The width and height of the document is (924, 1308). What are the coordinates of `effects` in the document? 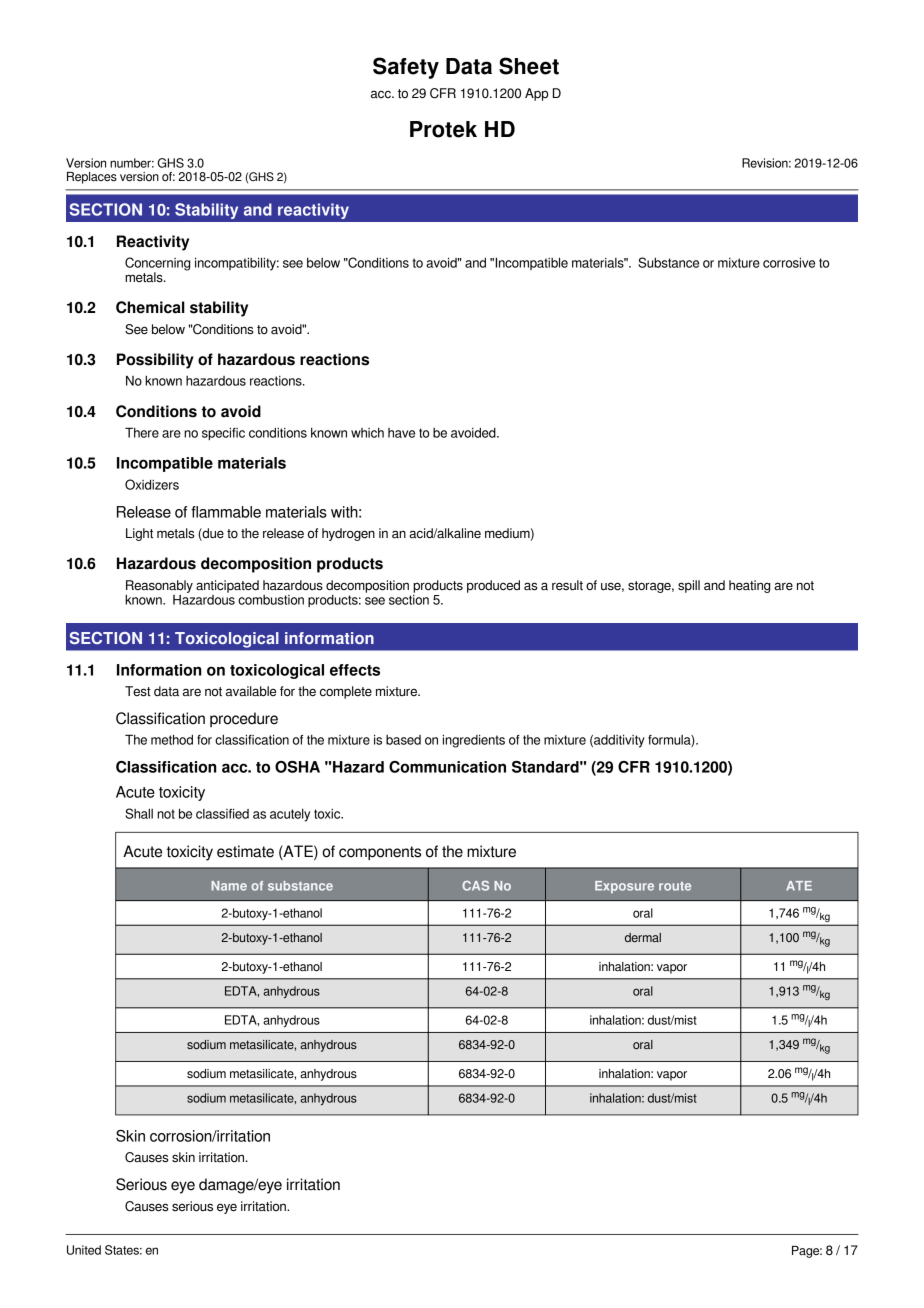 It's located at (355, 670).
